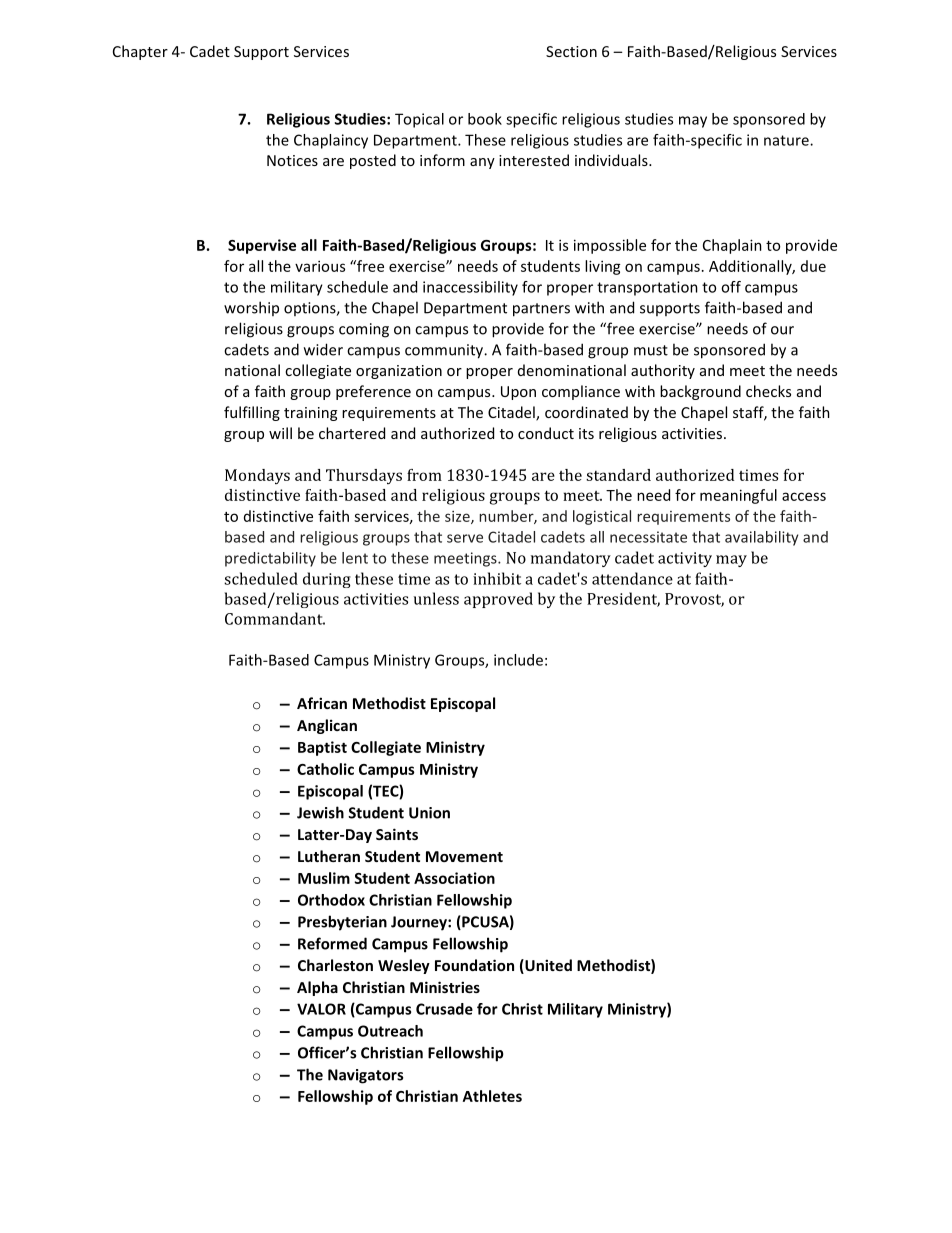 The width and height of the screenshot is (952, 1233). Describe the element at coordinates (518, 660) in the screenshot. I see `include` at that location.
